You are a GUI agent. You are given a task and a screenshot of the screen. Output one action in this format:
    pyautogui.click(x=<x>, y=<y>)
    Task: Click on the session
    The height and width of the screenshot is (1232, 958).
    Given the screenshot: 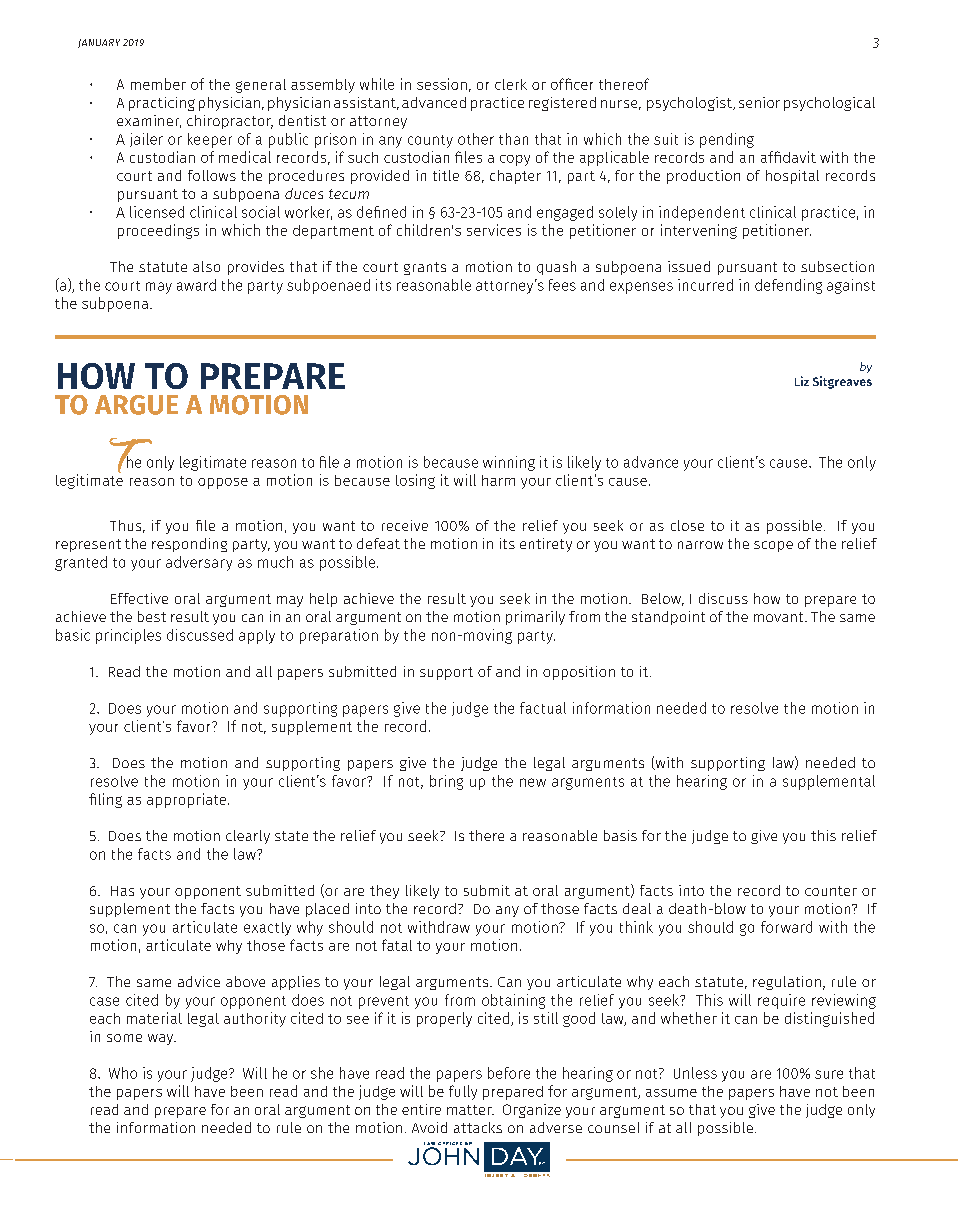 What is the action you would take?
    pyautogui.click(x=442, y=84)
